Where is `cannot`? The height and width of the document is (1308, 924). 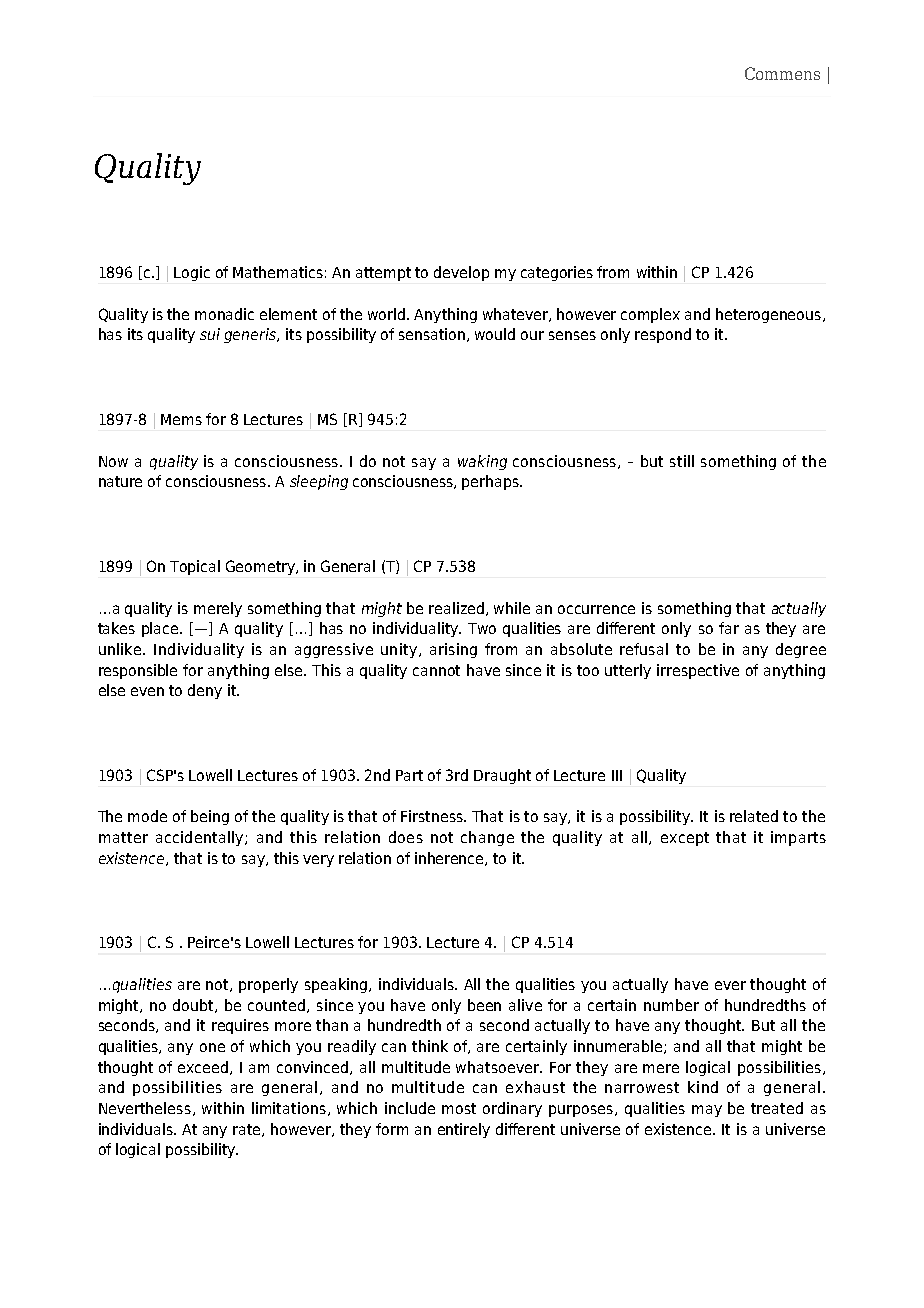 cannot is located at coordinates (436, 670).
